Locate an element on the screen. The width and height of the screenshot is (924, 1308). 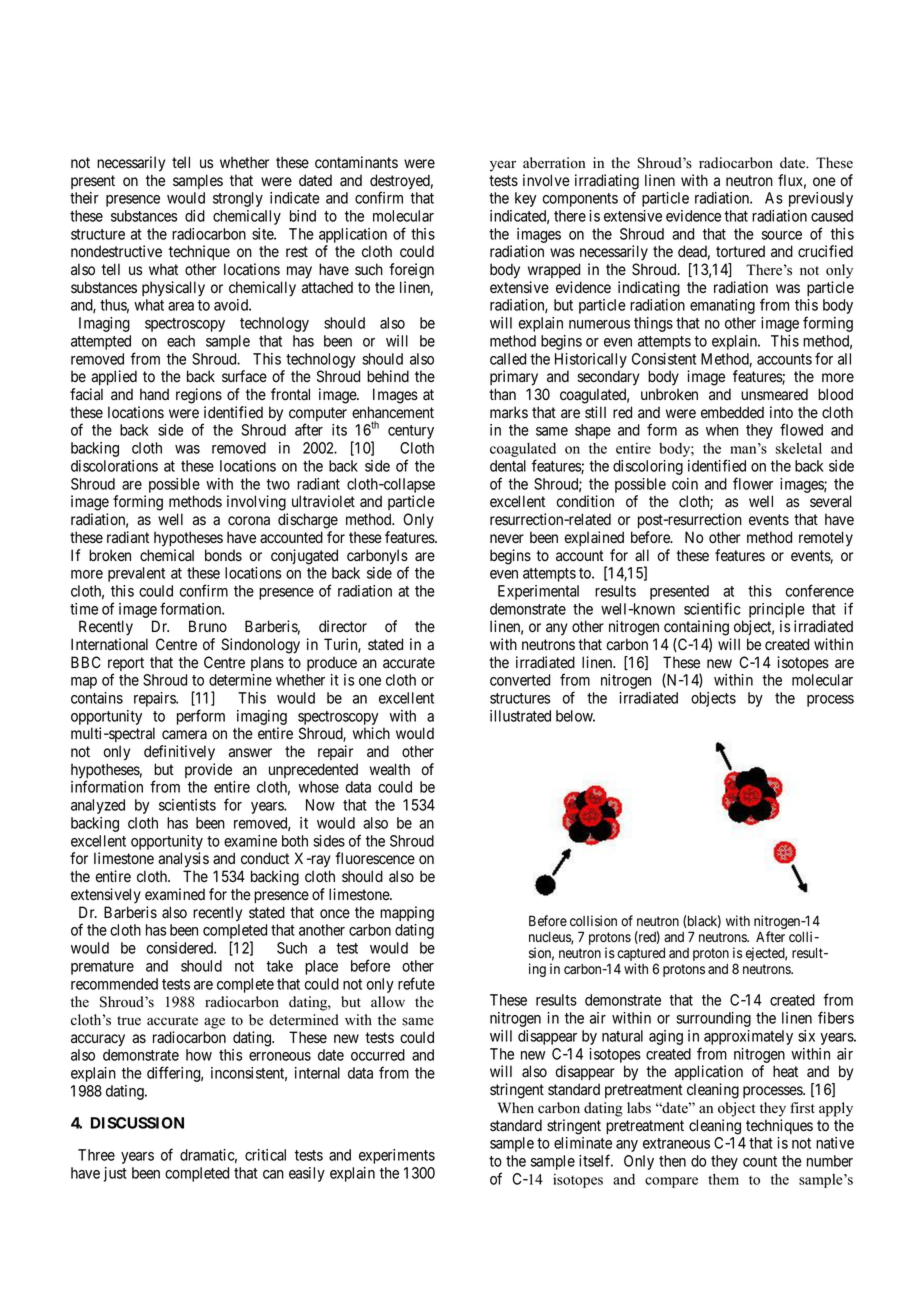
just is located at coordinates (115, 1174).
